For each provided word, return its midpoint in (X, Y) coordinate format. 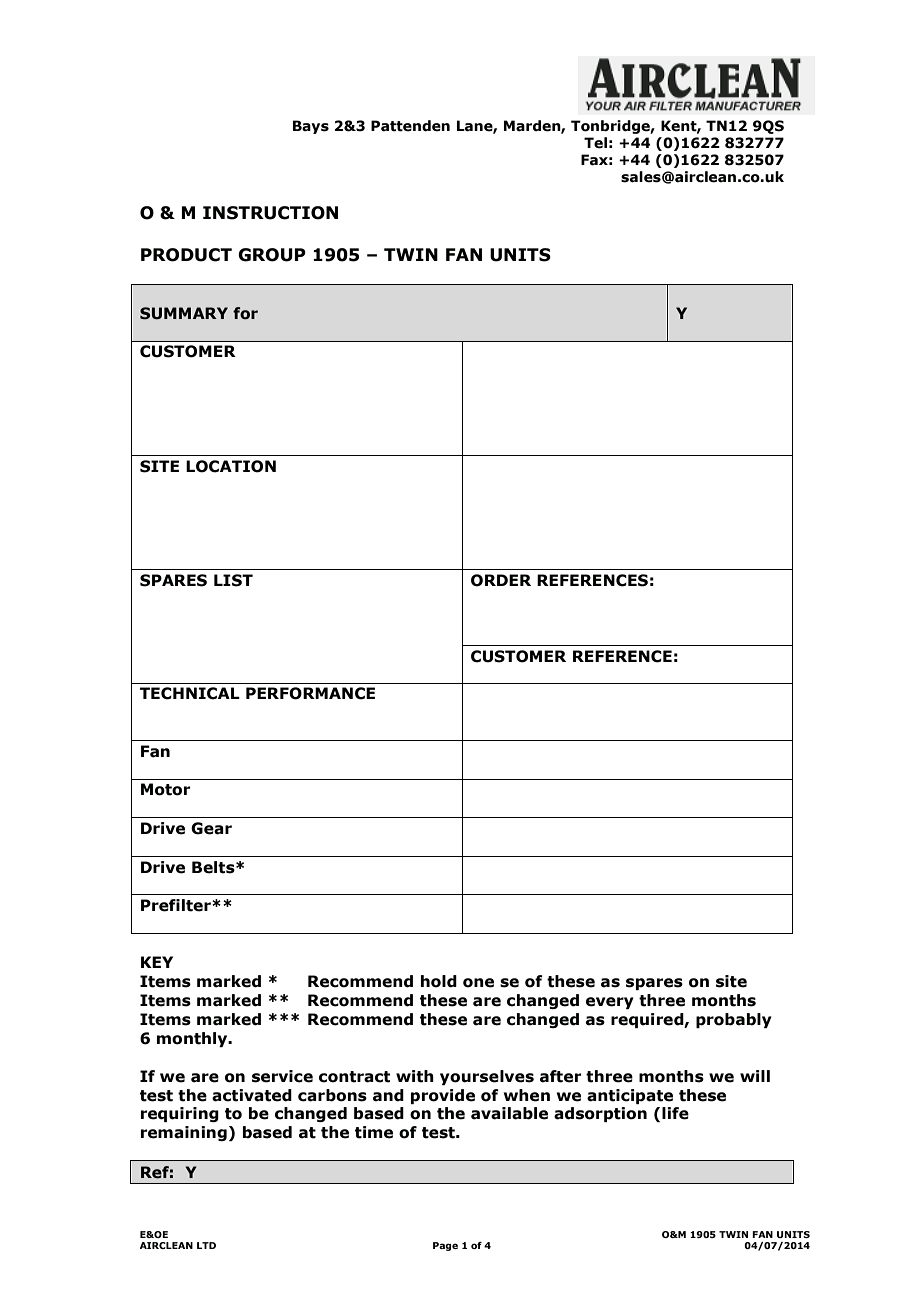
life (675, 1113)
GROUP (272, 255)
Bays (311, 127)
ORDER (501, 580)
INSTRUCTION (270, 213)
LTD (206, 1245)
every (610, 1003)
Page (445, 1246)
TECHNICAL (190, 693)
